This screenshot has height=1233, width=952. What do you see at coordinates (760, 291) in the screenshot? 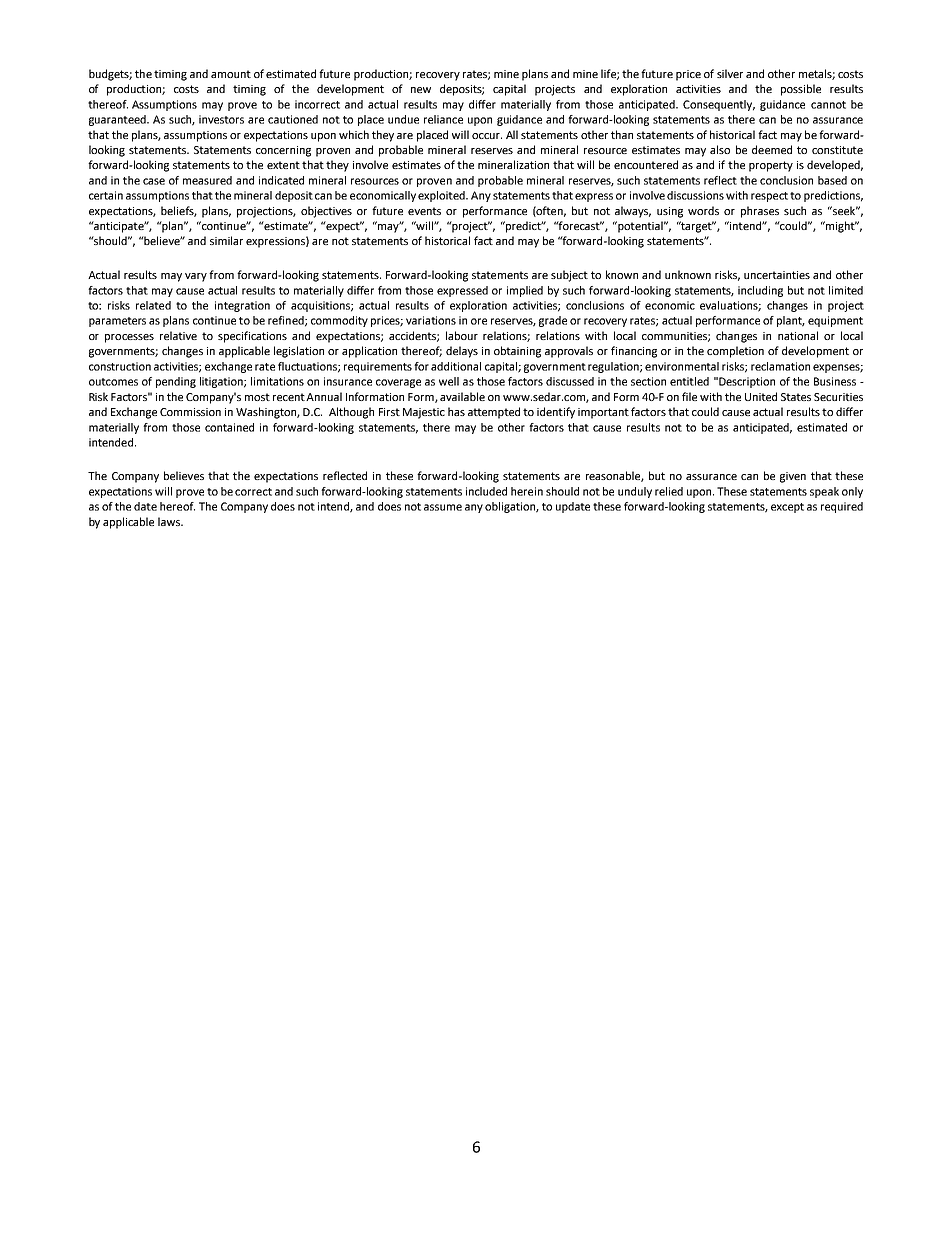
I see `including` at bounding box center [760, 291].
